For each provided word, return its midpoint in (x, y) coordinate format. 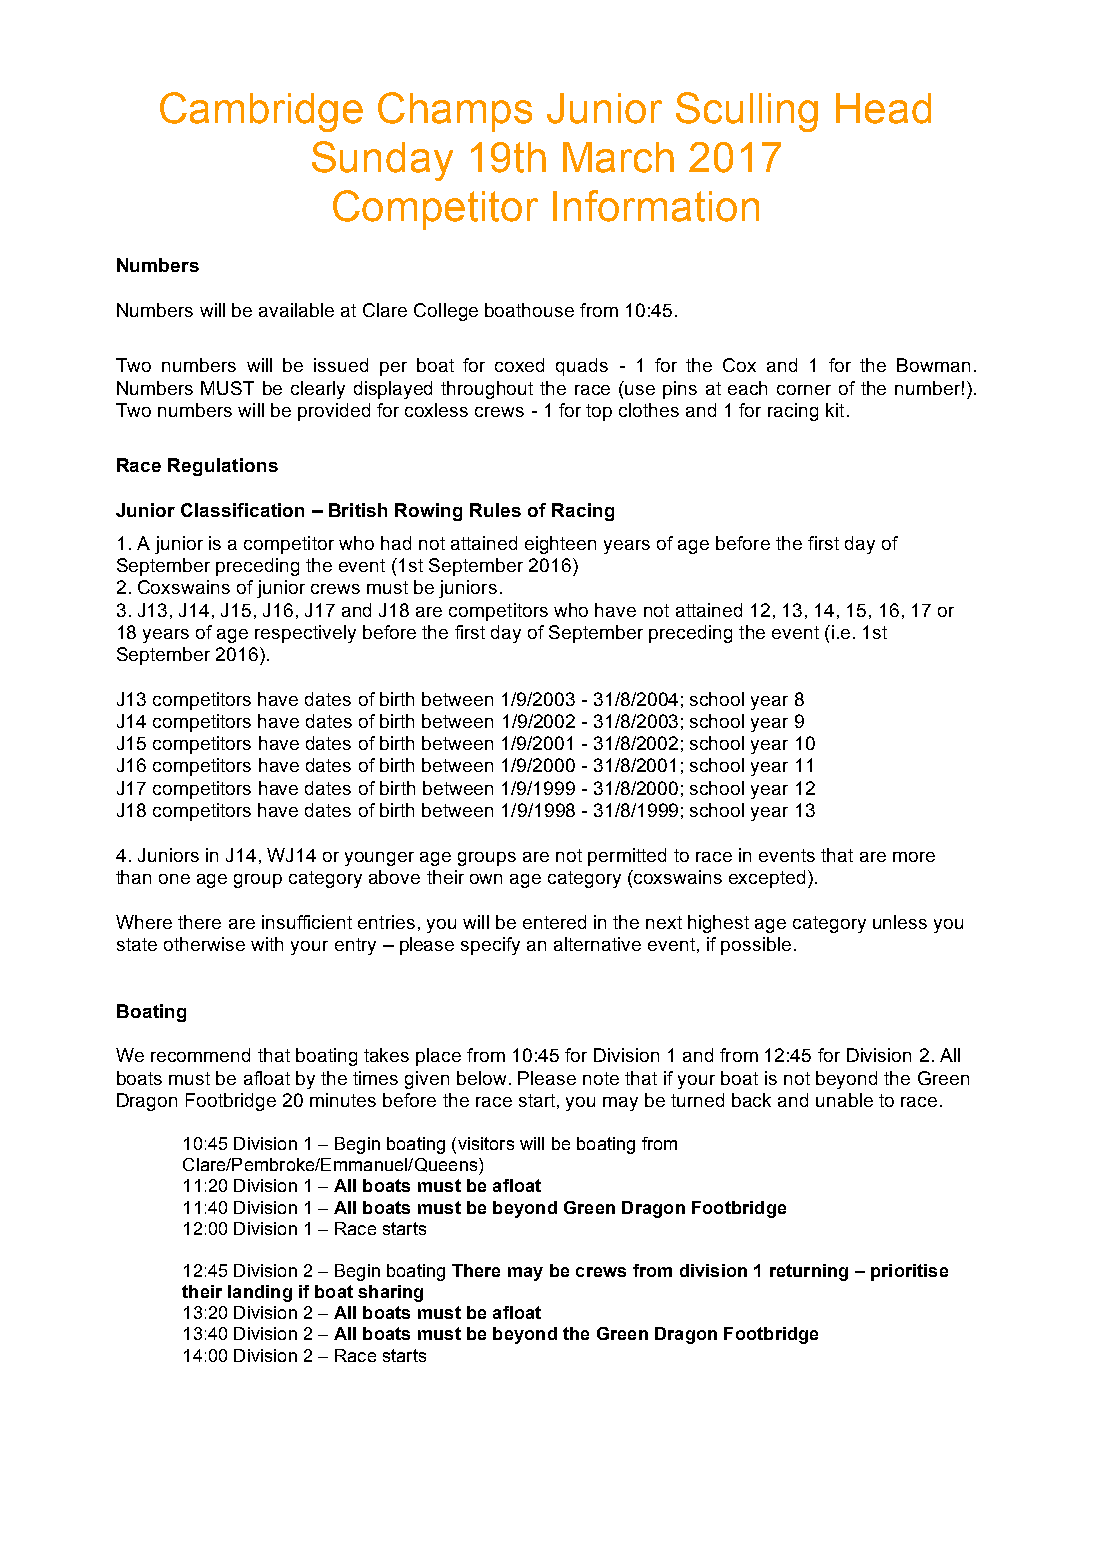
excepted (767, 879)
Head (883, 108)
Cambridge (261, 112)
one (174, 879)
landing (260, 1293)
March (618, 157)
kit (835, 410)
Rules (495, 510)
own (486, 879)
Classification (242, 510)
